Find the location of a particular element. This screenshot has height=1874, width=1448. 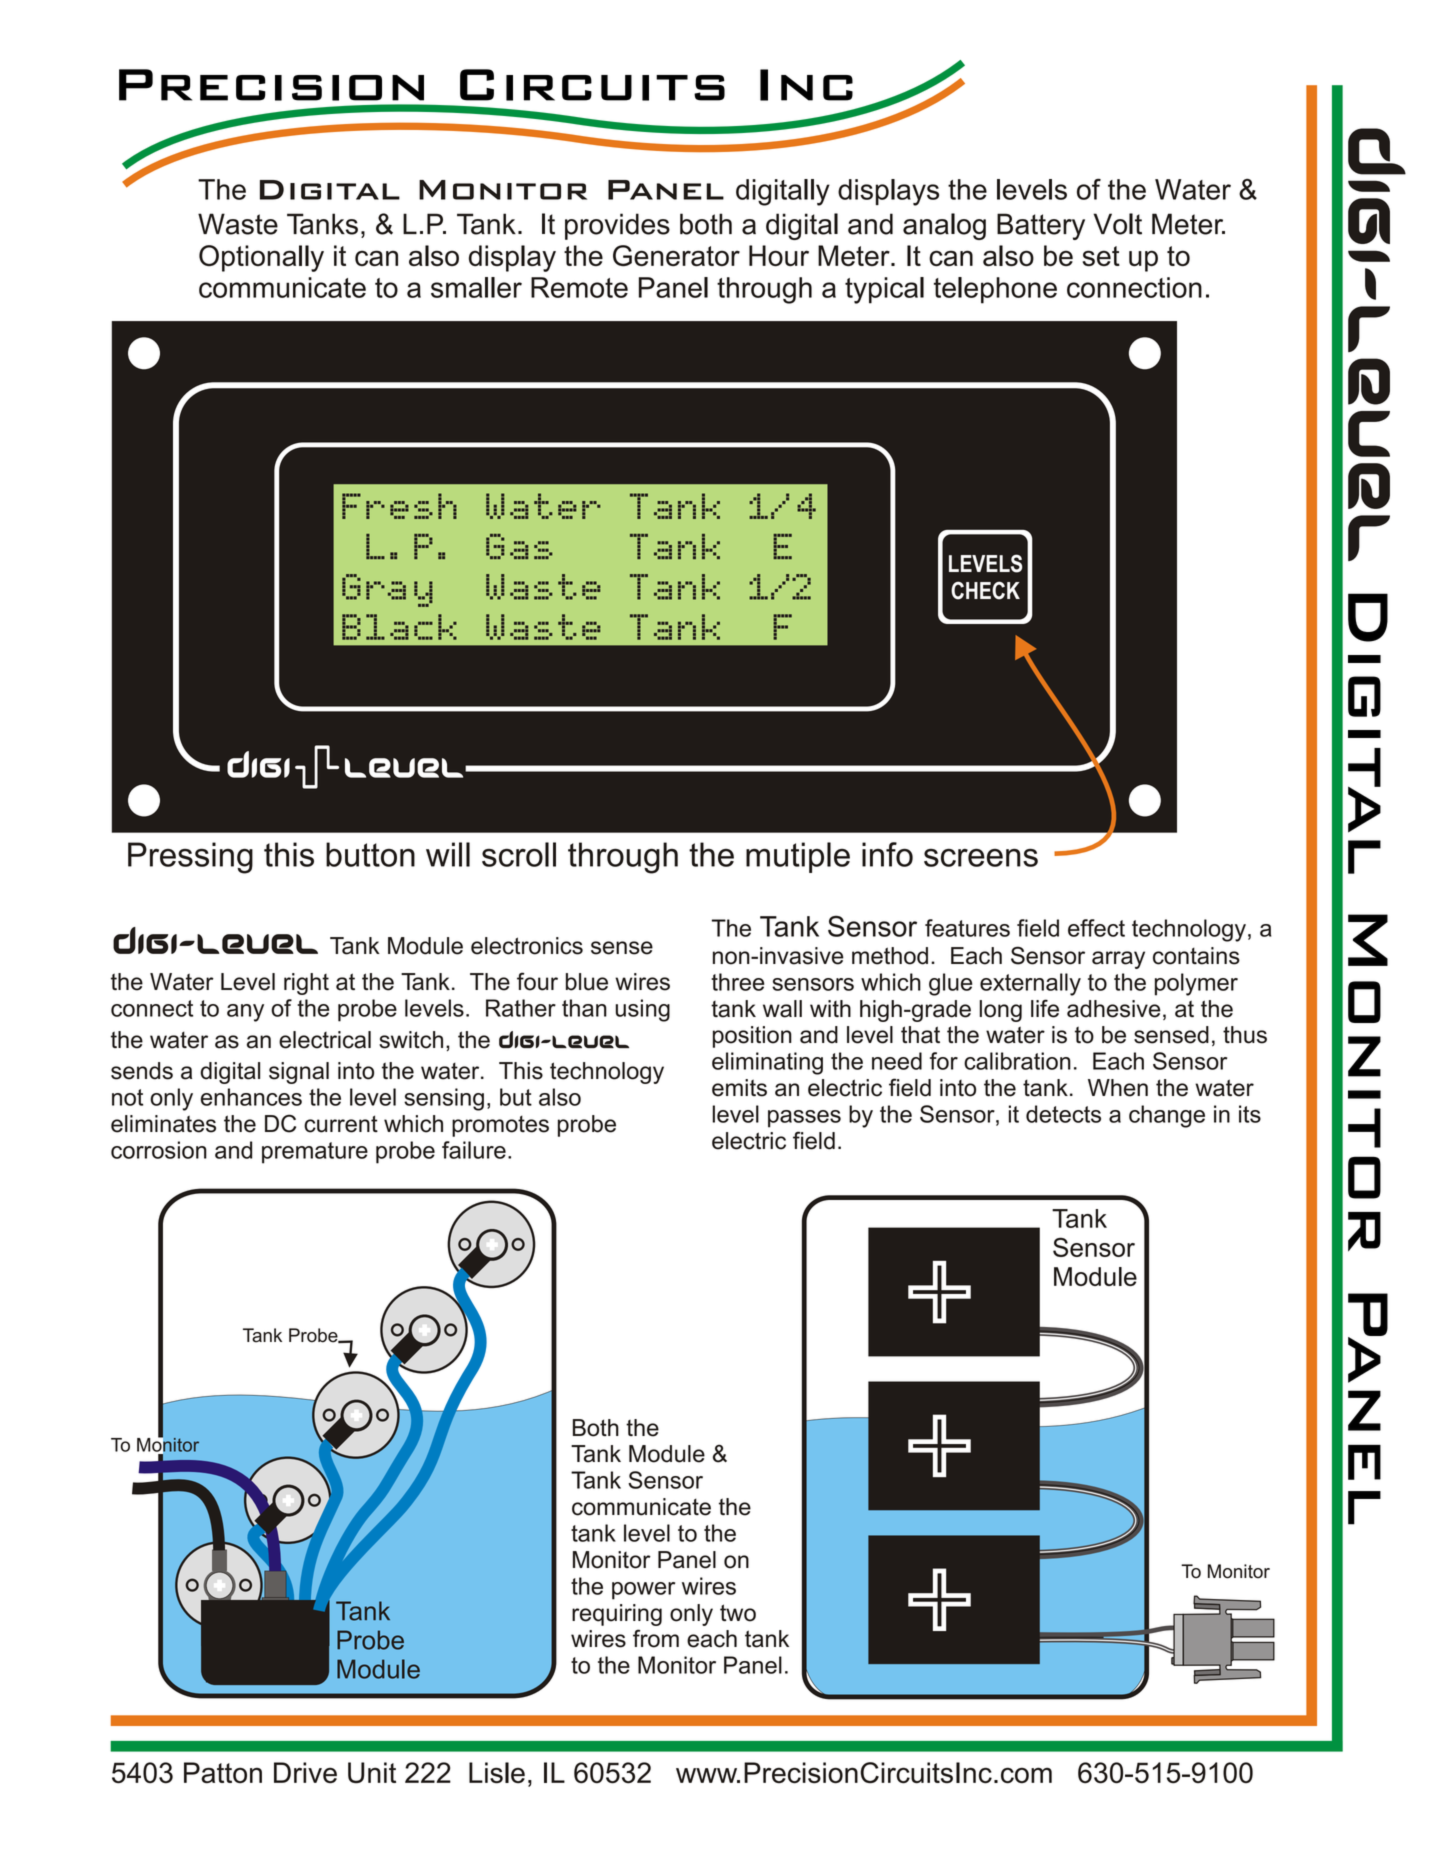

CHECK is located at coordinates (985, 590).
